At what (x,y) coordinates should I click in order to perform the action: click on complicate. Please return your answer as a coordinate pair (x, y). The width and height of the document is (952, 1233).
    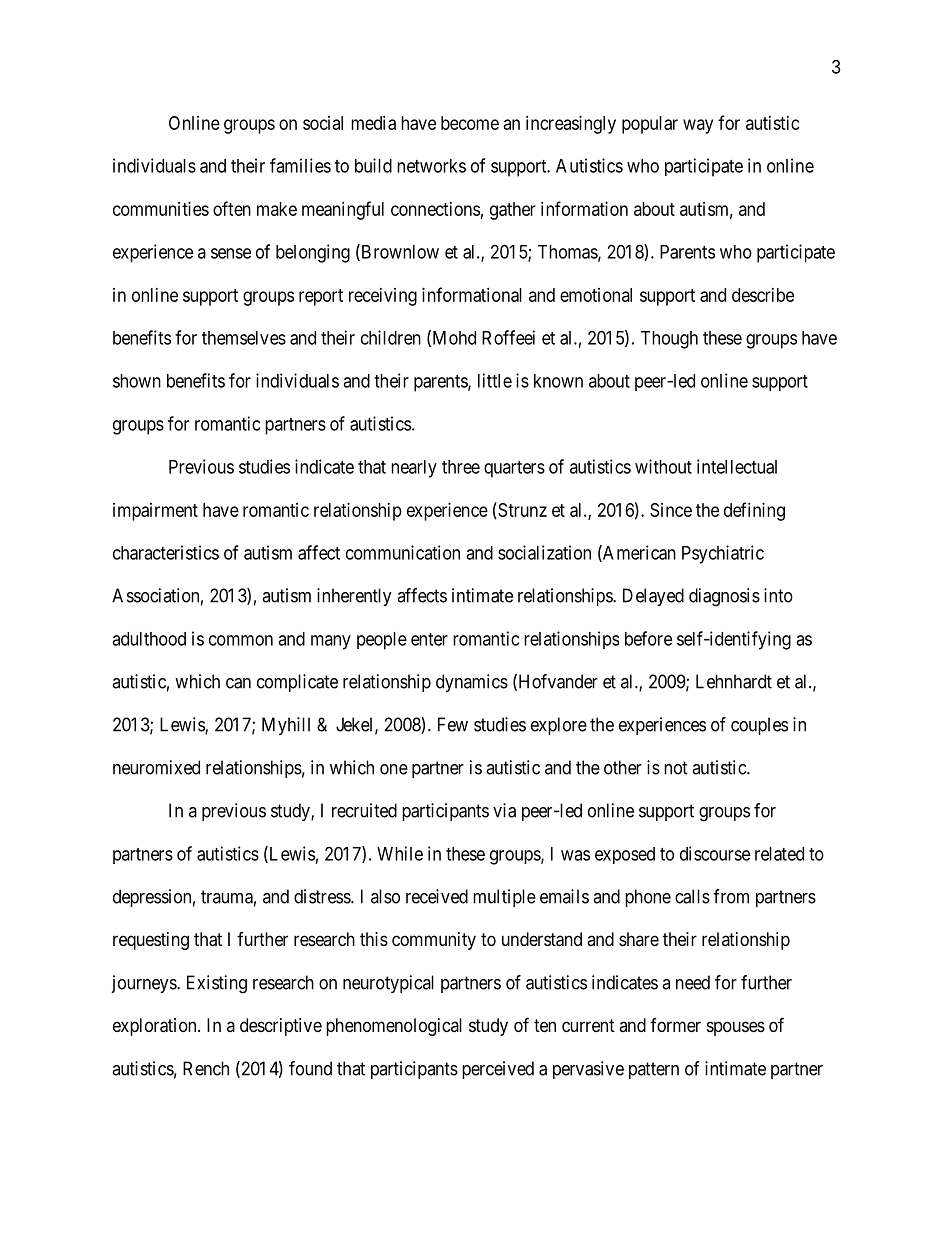
    Looking at the image, I should click on (297, 683).
